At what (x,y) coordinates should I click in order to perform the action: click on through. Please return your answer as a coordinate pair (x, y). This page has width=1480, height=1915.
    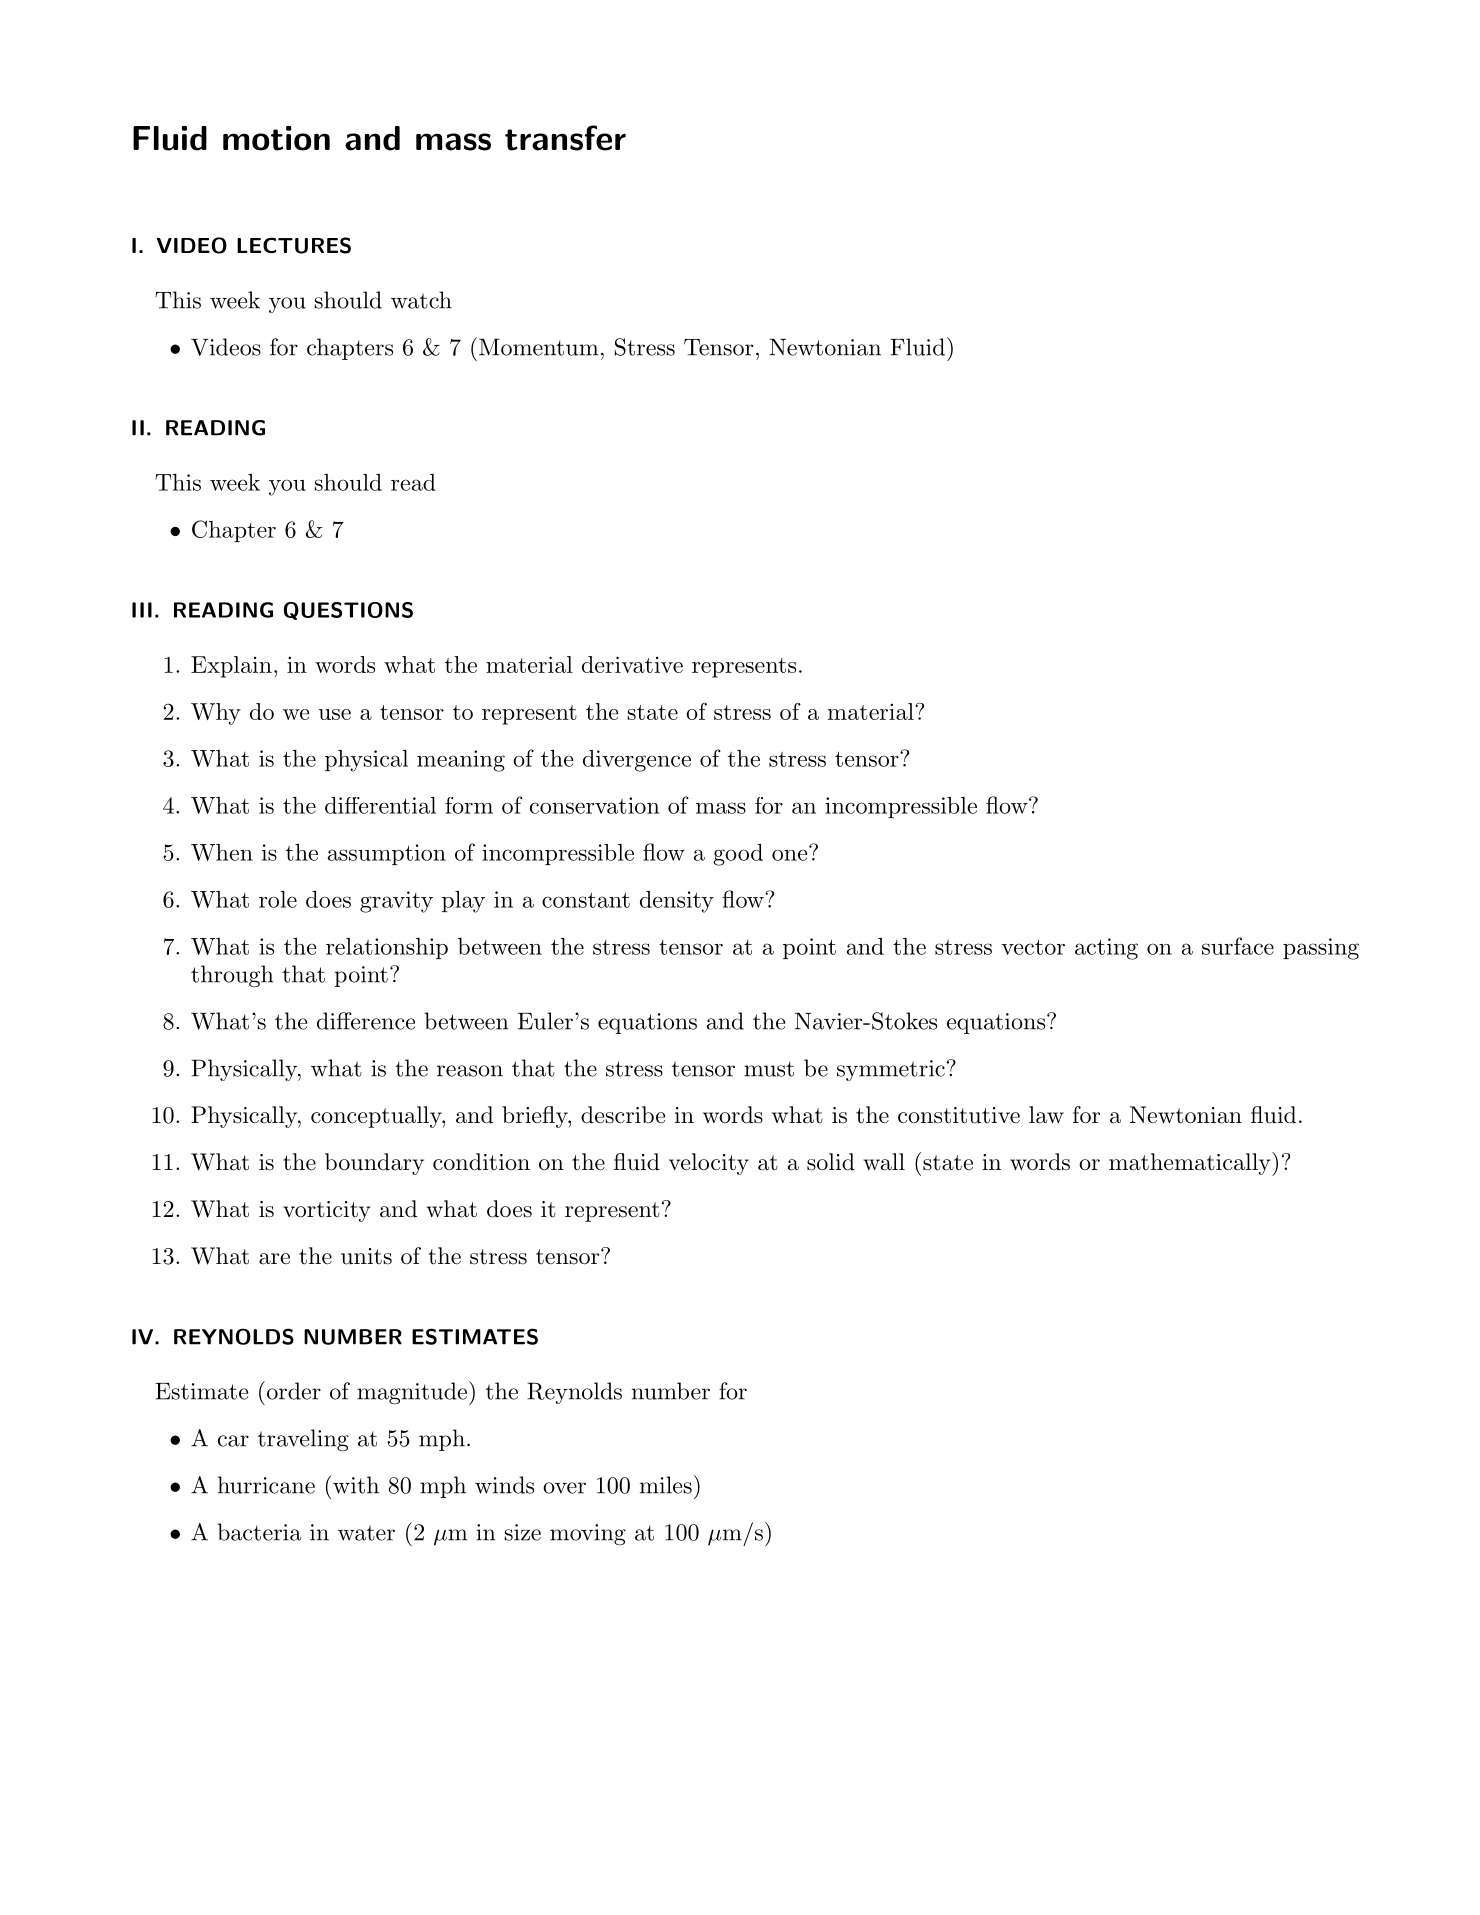
    Looking at the image, I should click on (232, 976).
